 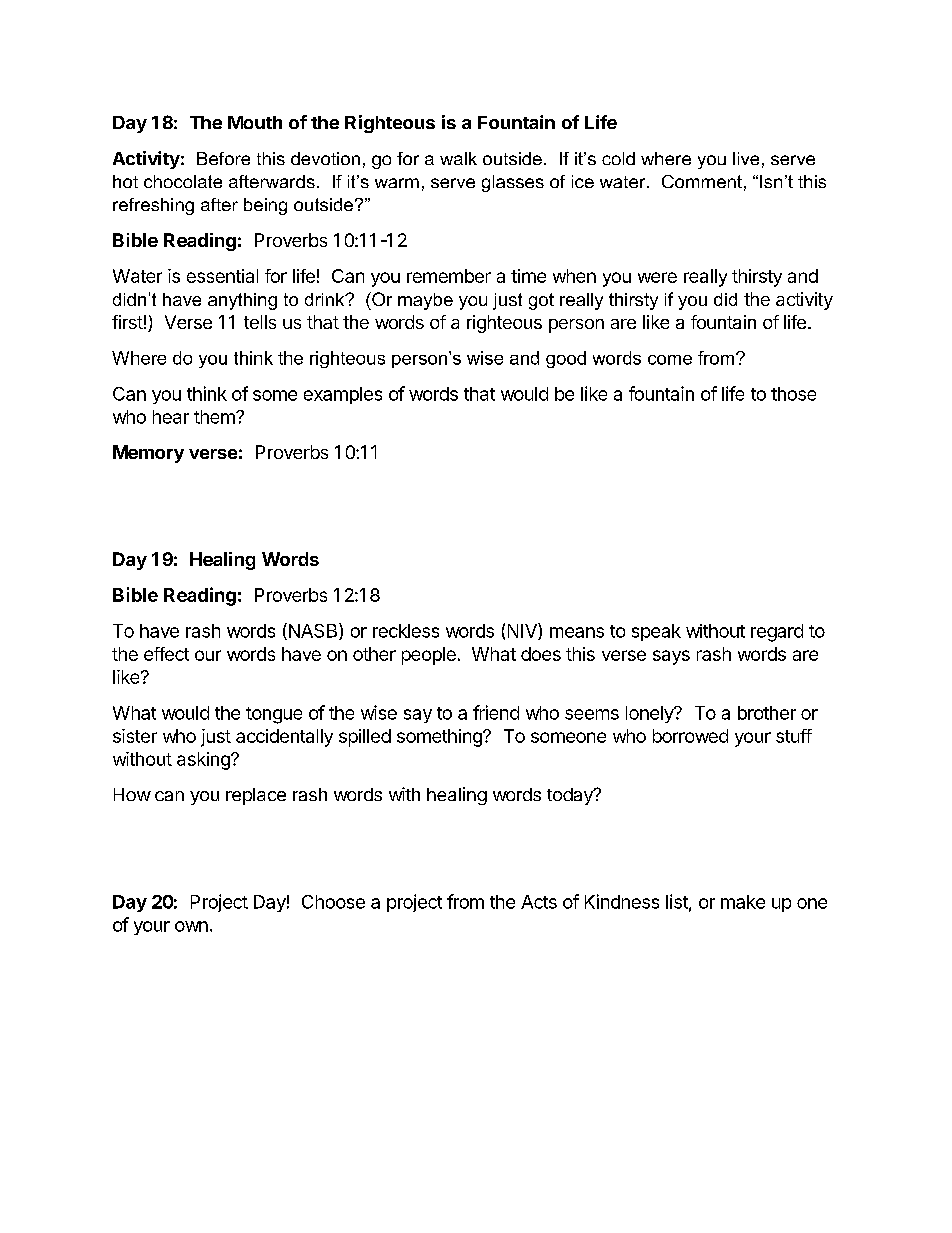 I want to click on maybe, so click(x=425, y=301).
